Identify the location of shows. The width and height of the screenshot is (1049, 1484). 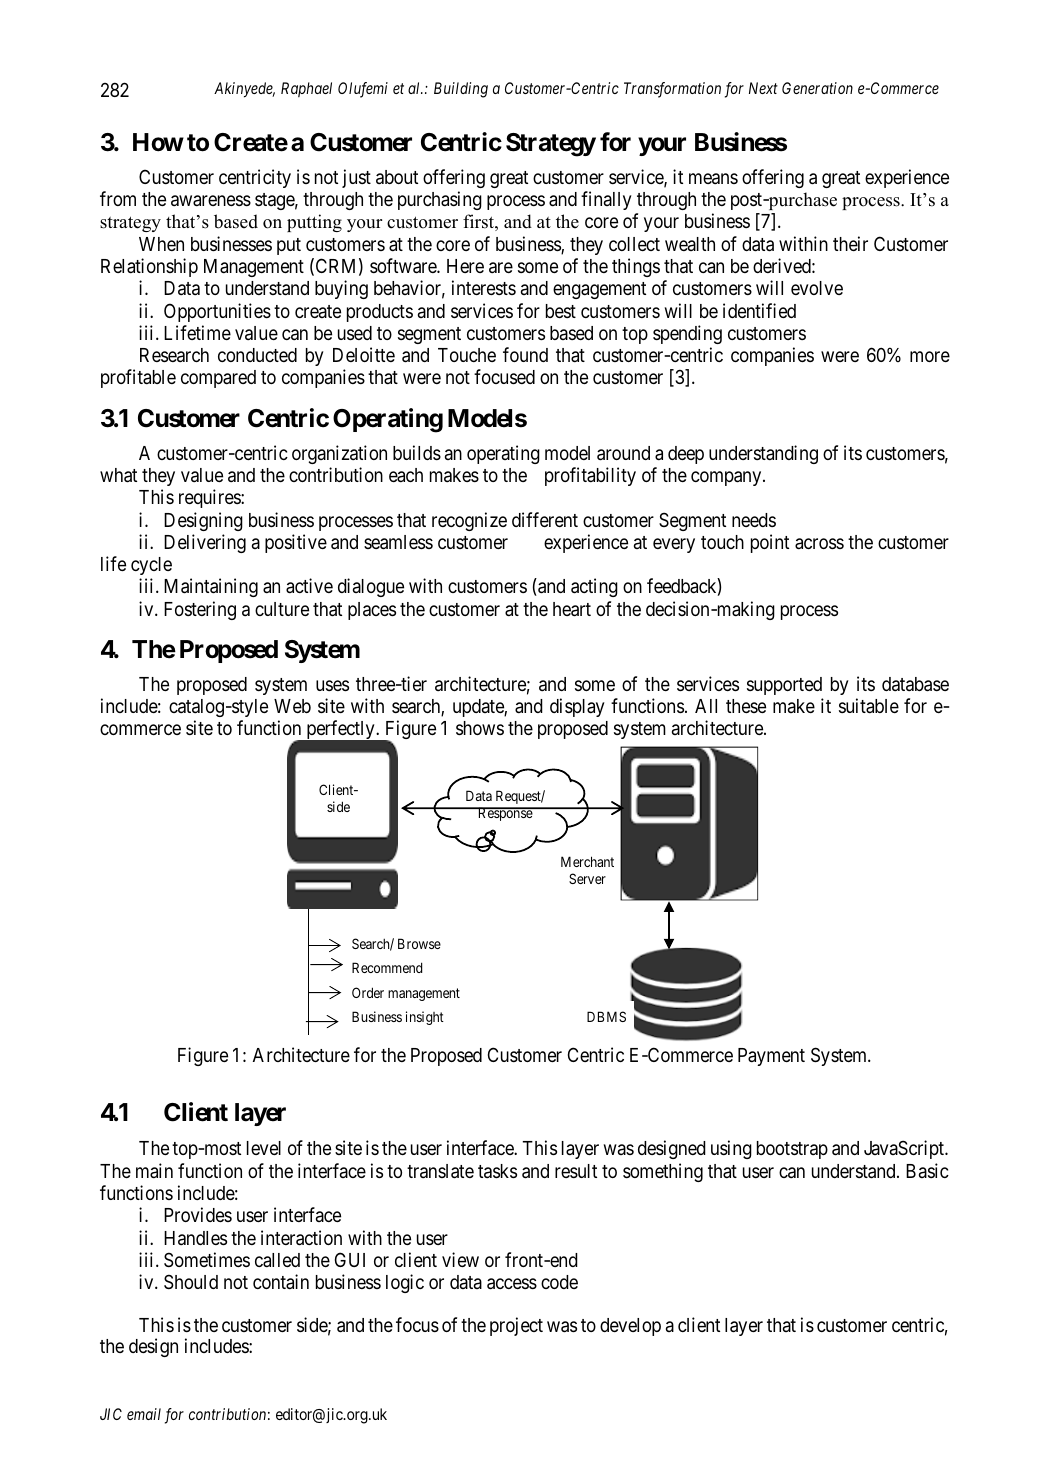
(480, 728).
